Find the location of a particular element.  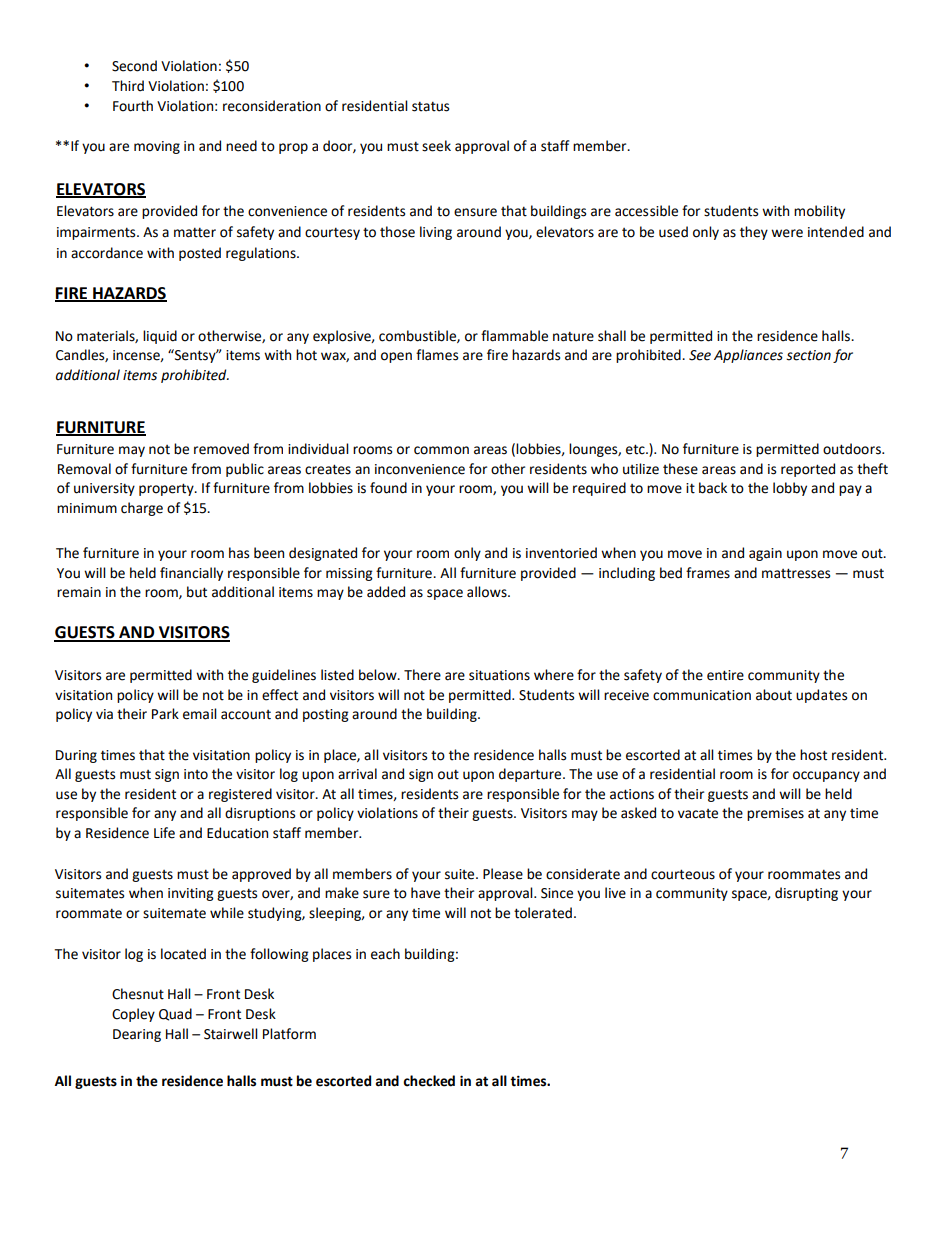

public is located at coordinates (245, 470).
